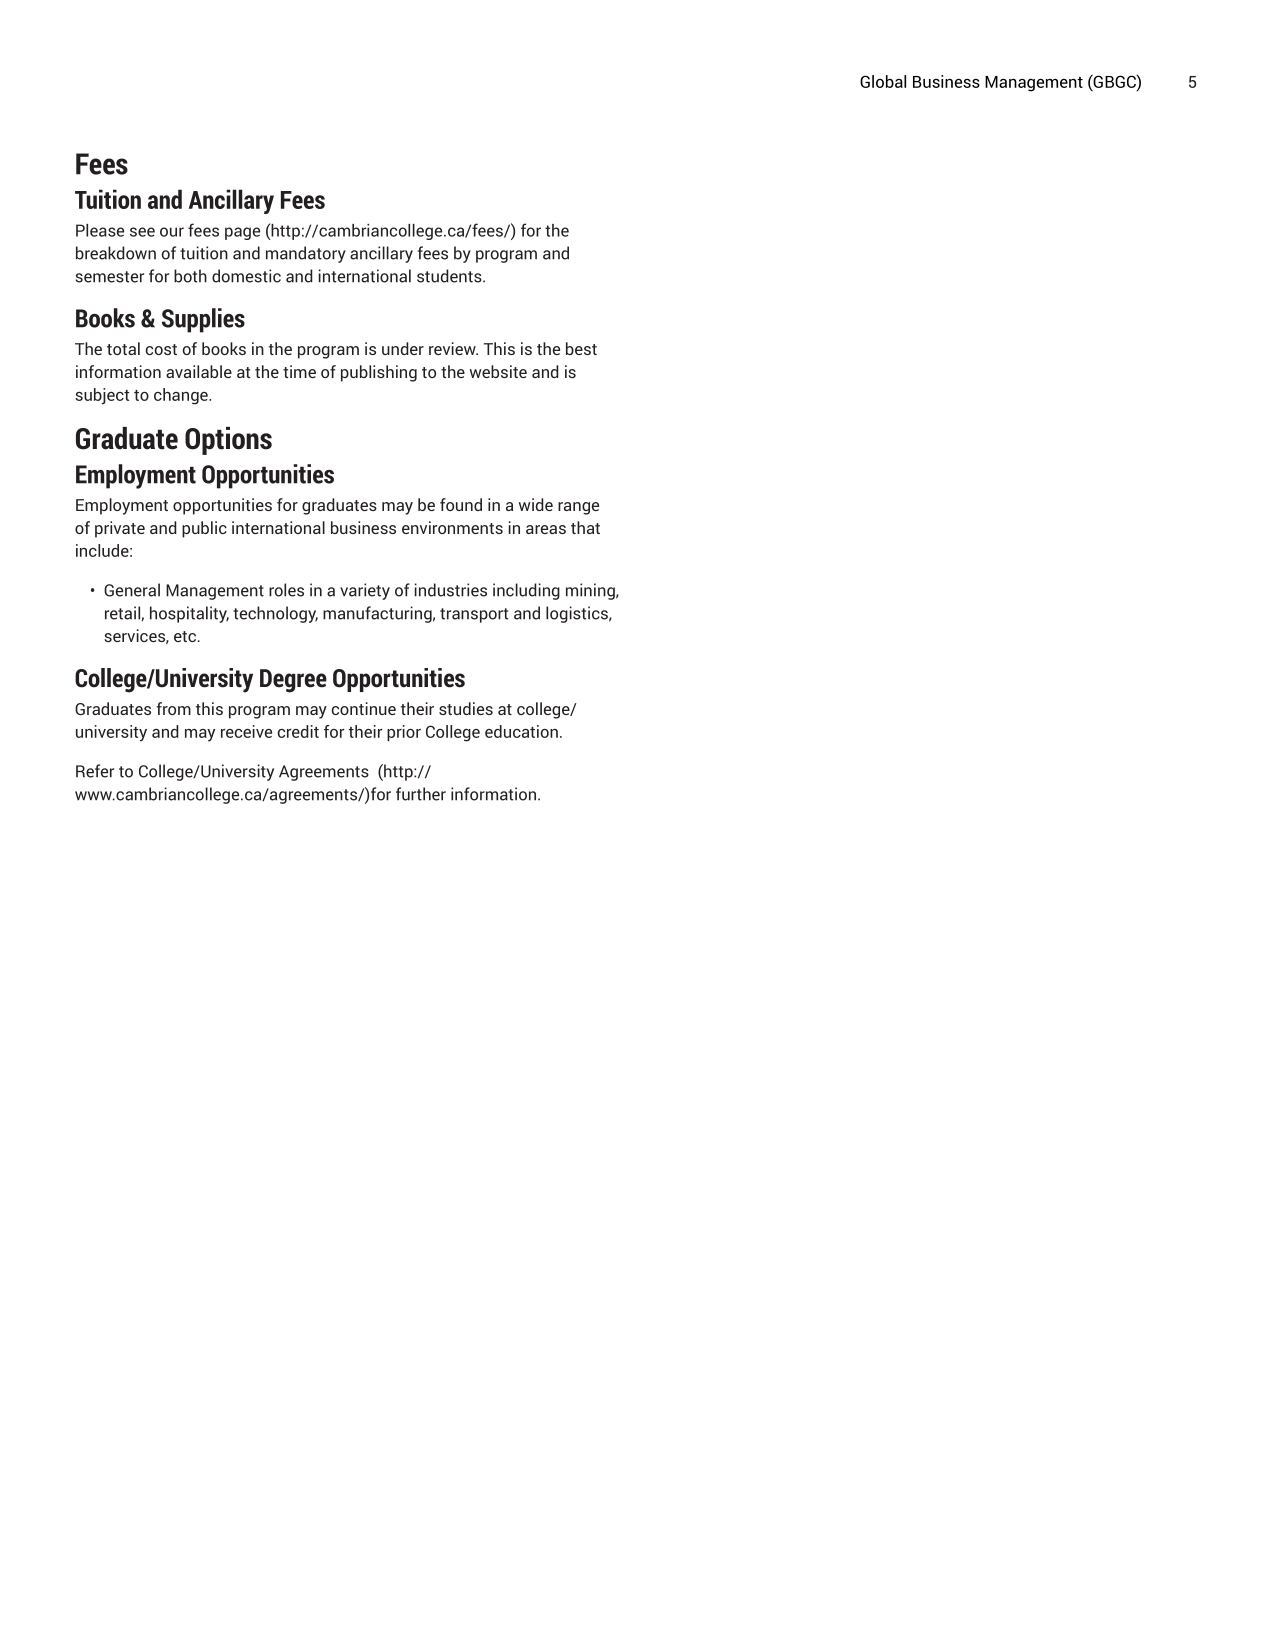 This image has width=1272, height=1647. What do you see at coordinates (421, 794) in the image?
I see `further` at bounding box center [421, 794].
